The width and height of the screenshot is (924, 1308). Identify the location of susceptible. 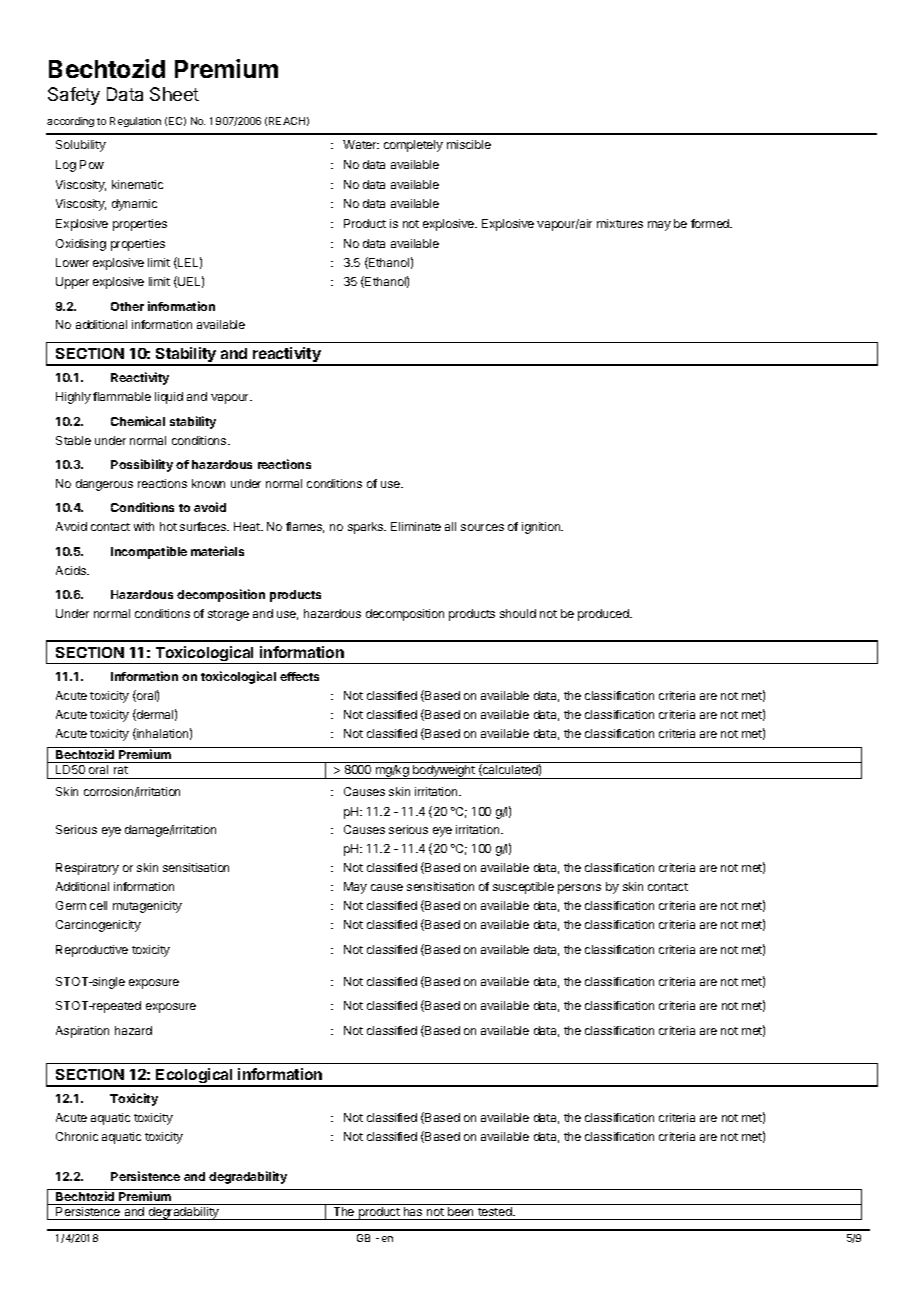
(523, 888).
